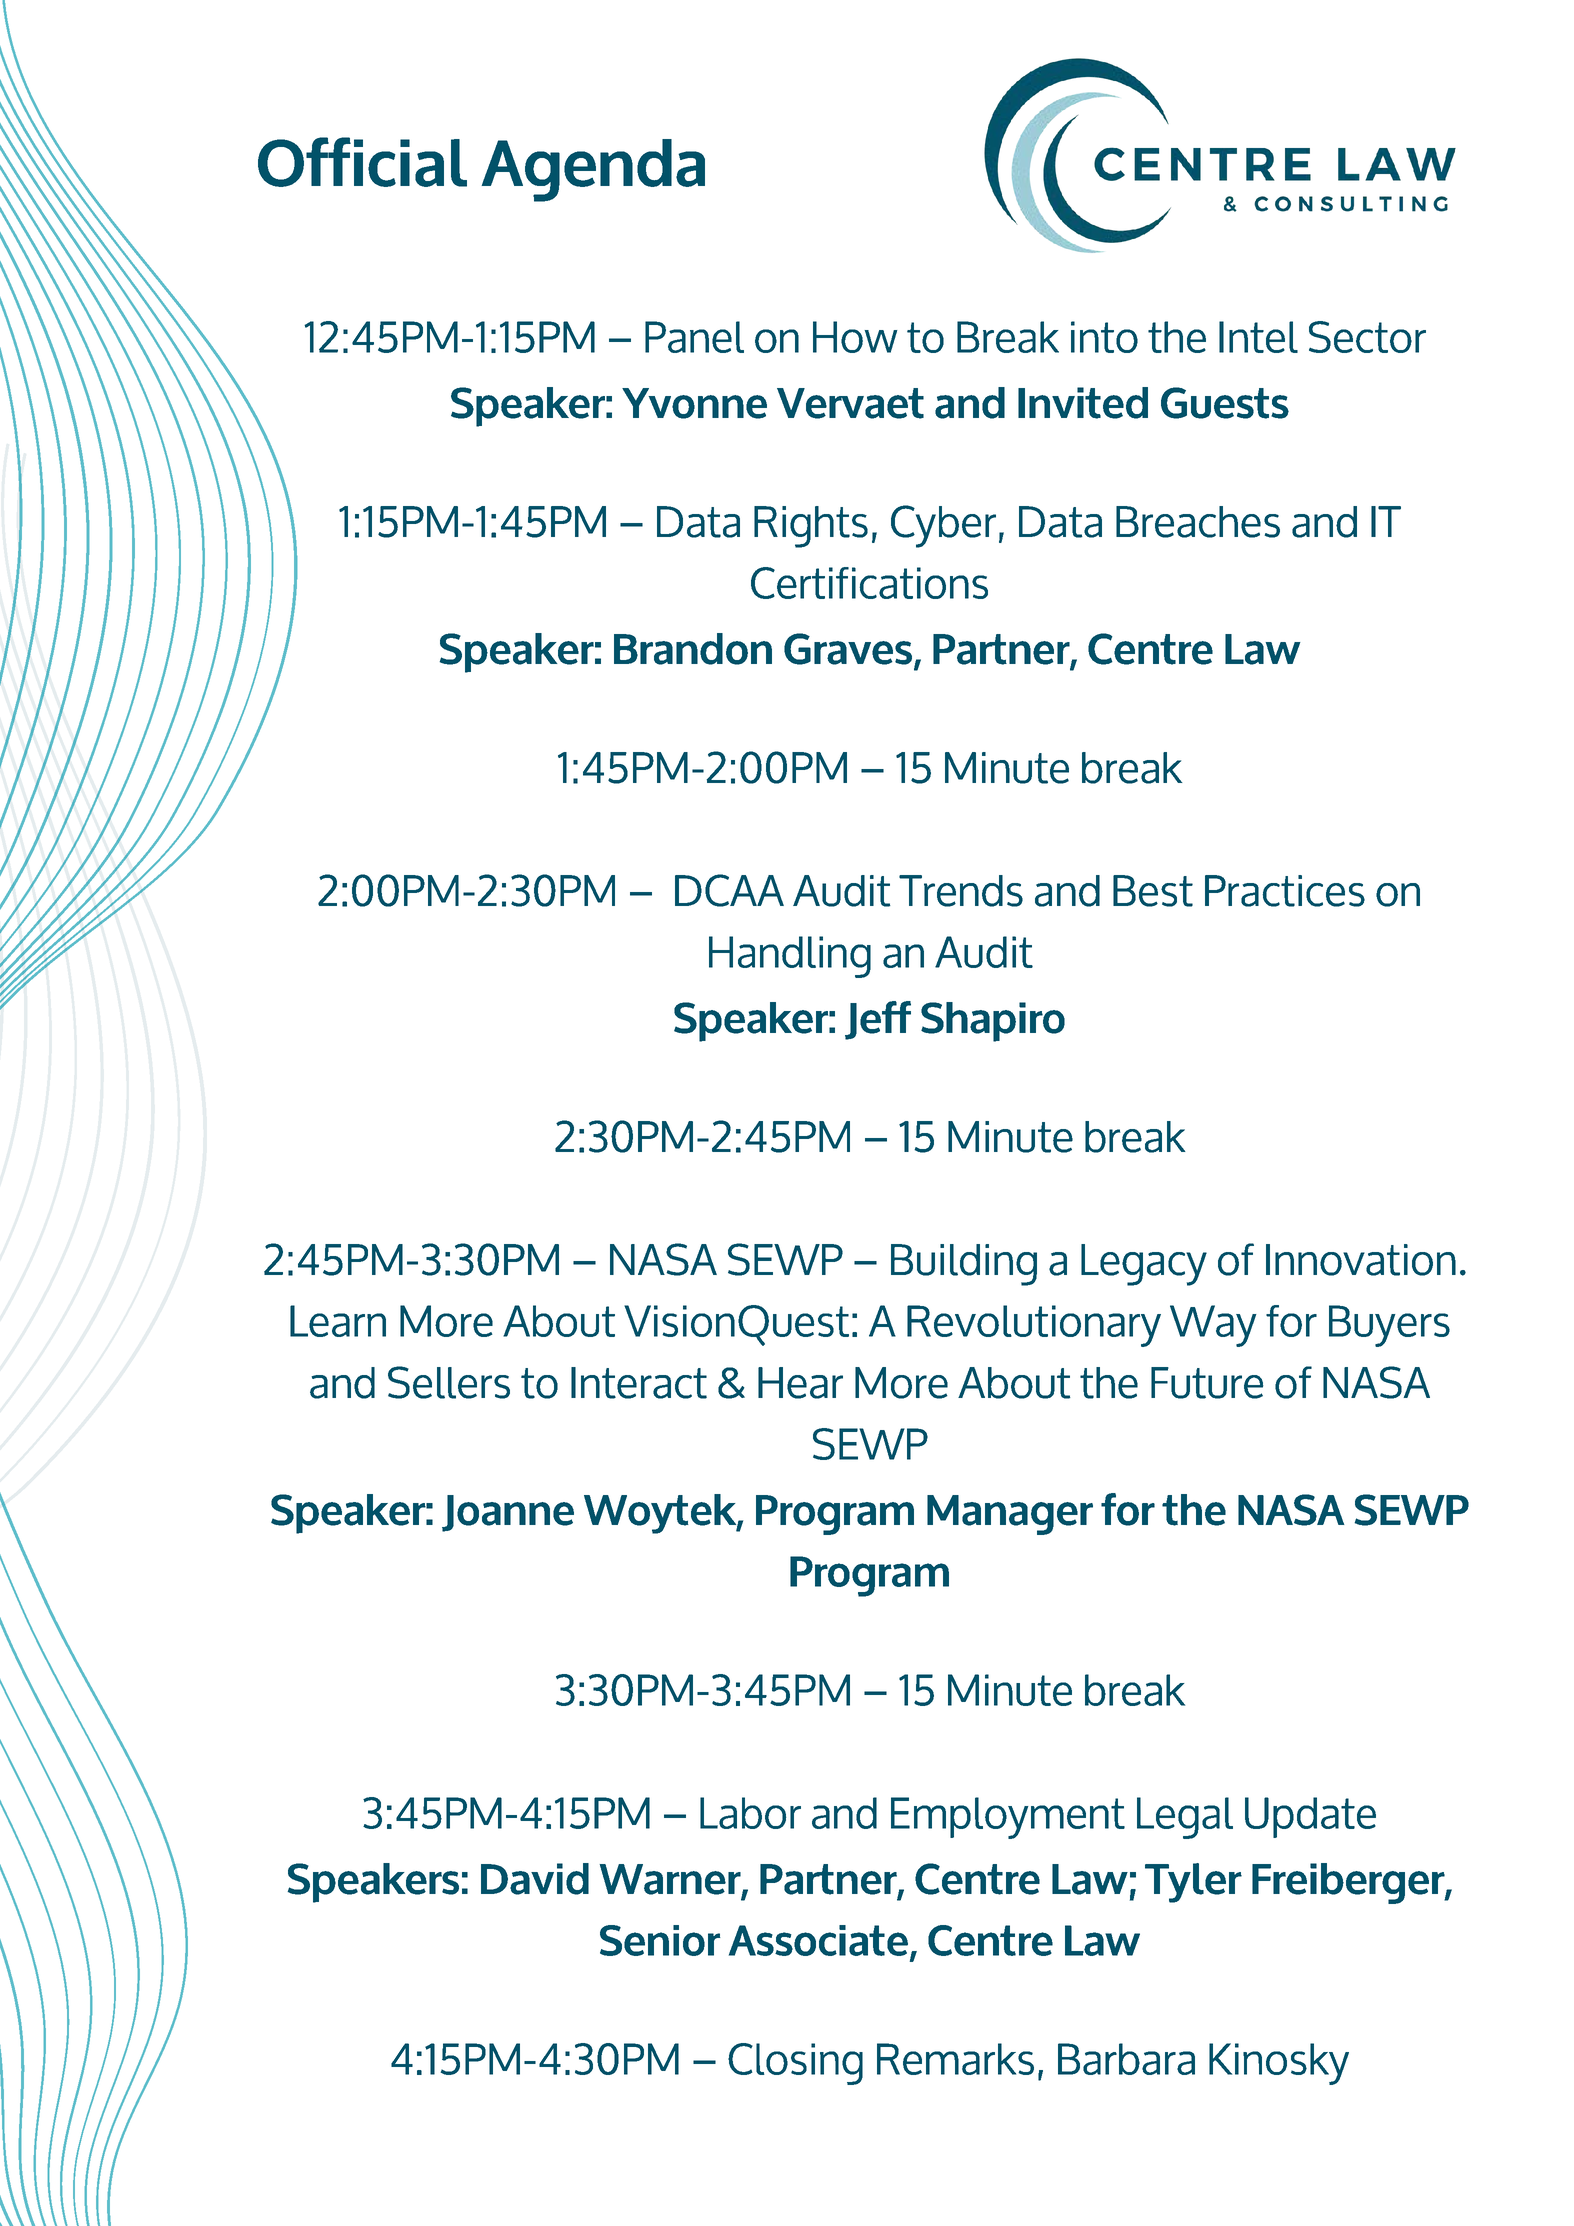  I want to click on How, so click(855, 337).
